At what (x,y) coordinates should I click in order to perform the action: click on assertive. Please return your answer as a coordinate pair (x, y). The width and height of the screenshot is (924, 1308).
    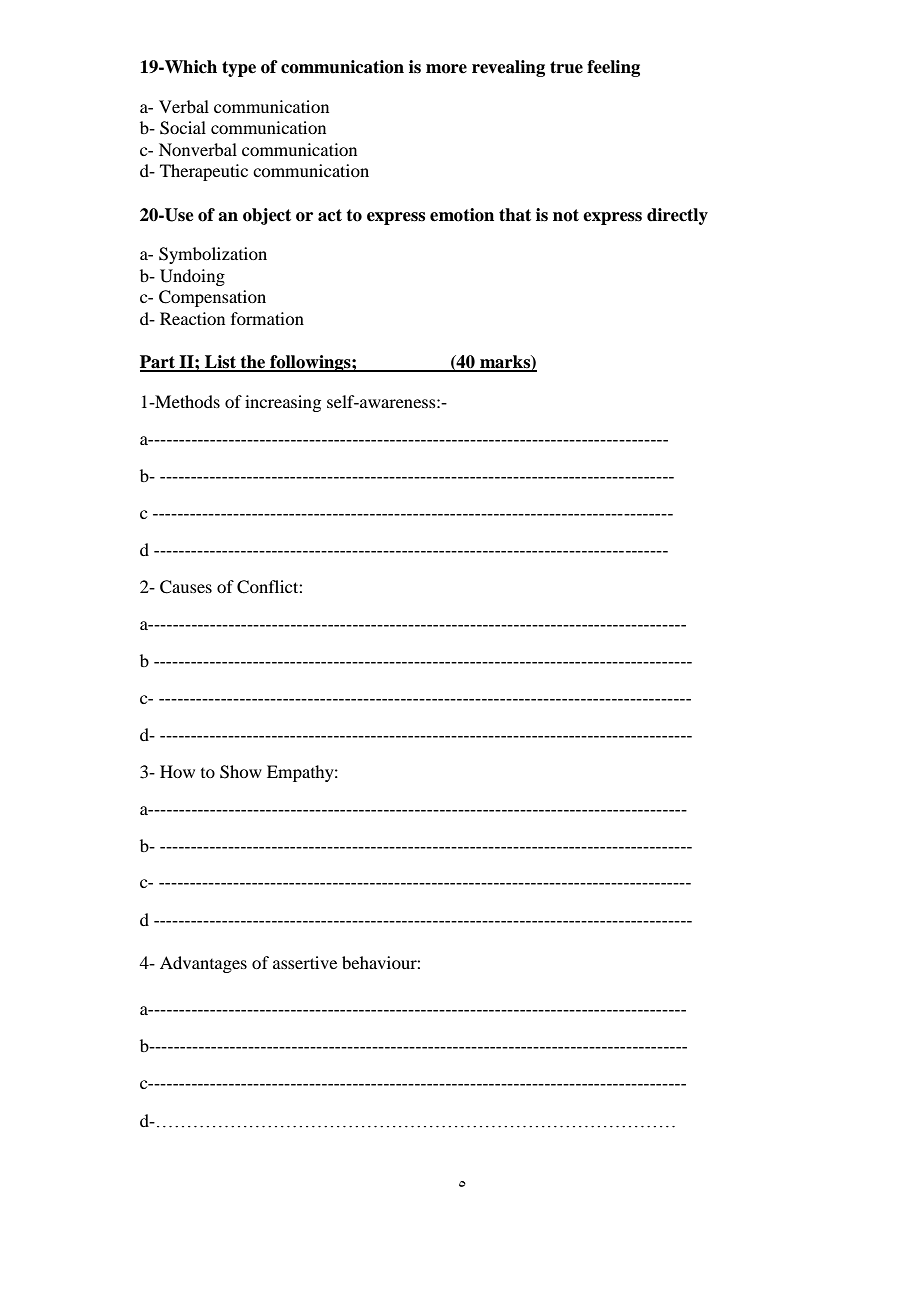
    Looking at the image, I should click on (305, 962).
